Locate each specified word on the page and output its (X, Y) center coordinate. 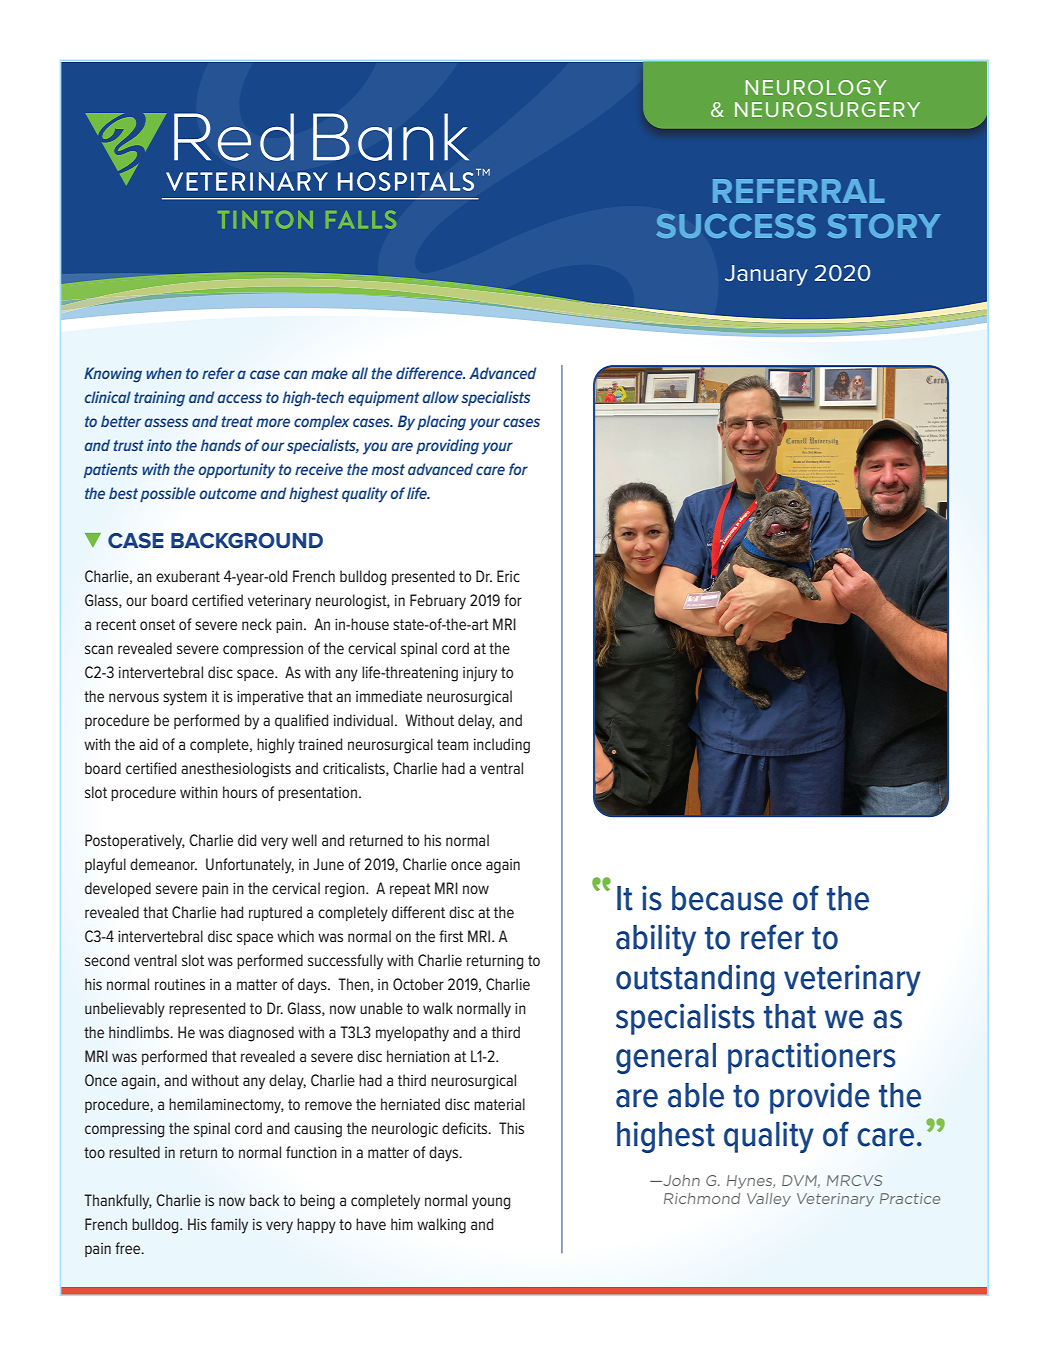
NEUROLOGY (816, 87)
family (229, 1226)
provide (820, 1098)
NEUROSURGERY (827, 109)
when (164, 373)
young (491, 1203)
